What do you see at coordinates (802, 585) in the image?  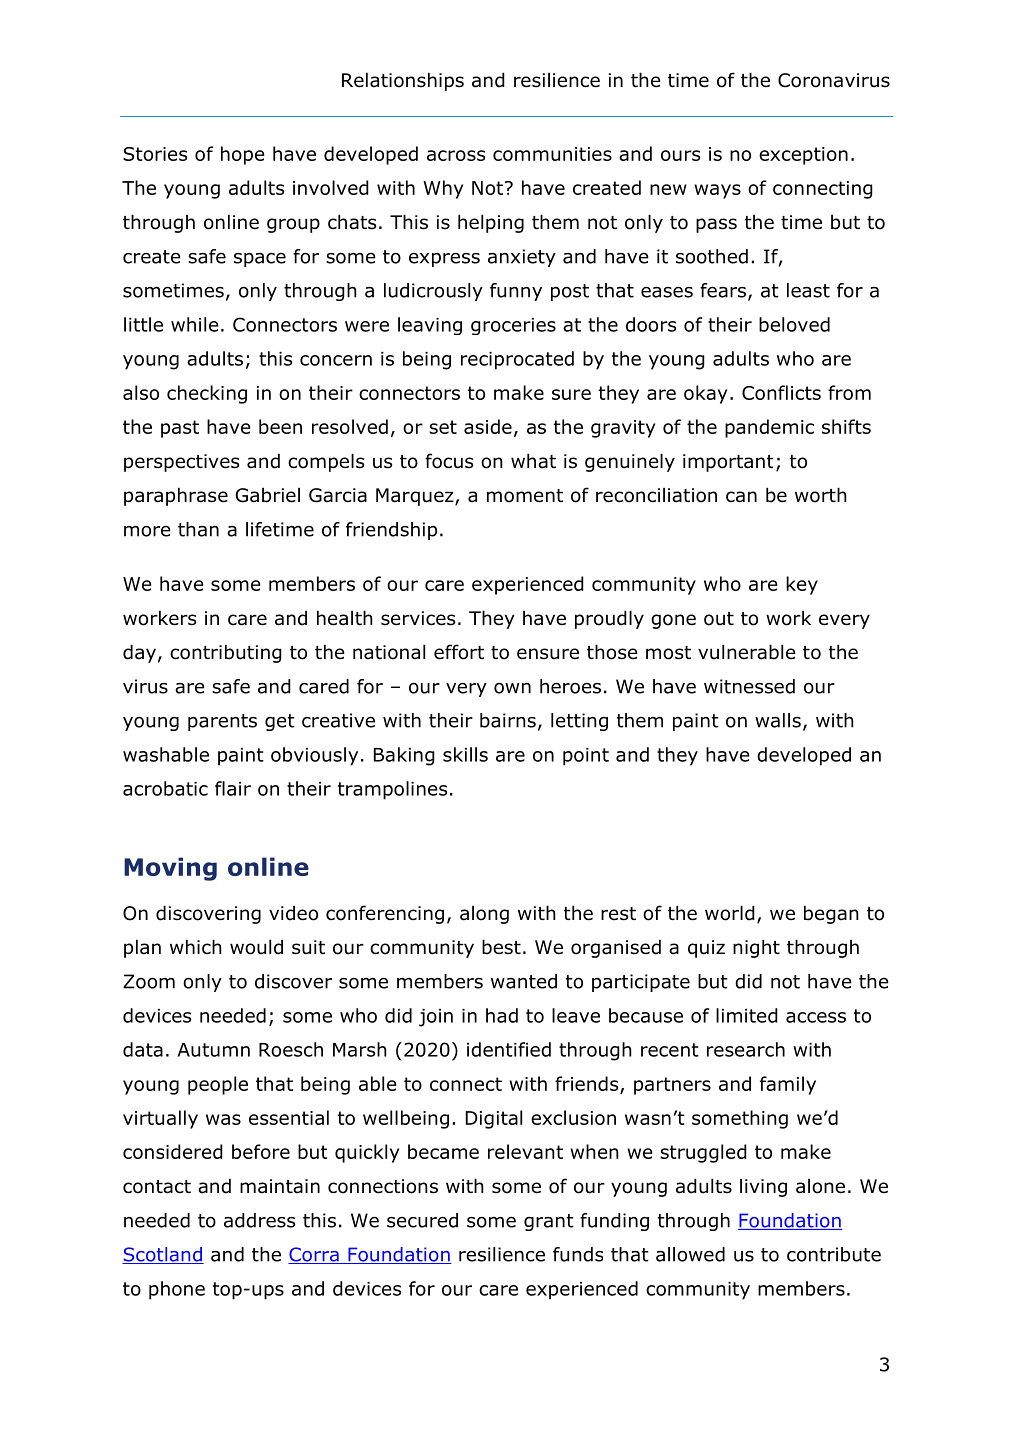 I see `key` at bounding box center [802, 585].
